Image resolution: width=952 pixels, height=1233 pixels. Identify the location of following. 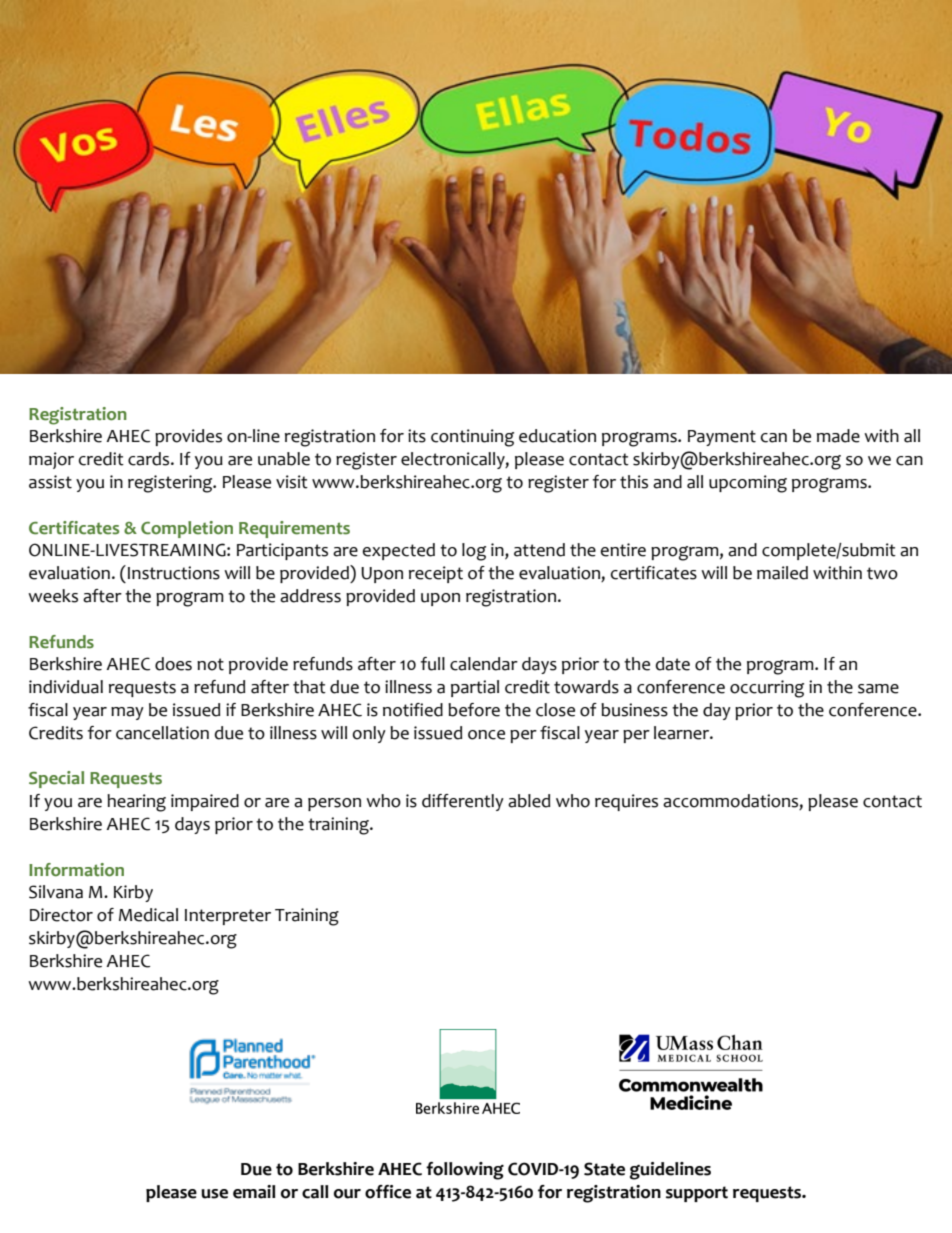
(465, 1171).
